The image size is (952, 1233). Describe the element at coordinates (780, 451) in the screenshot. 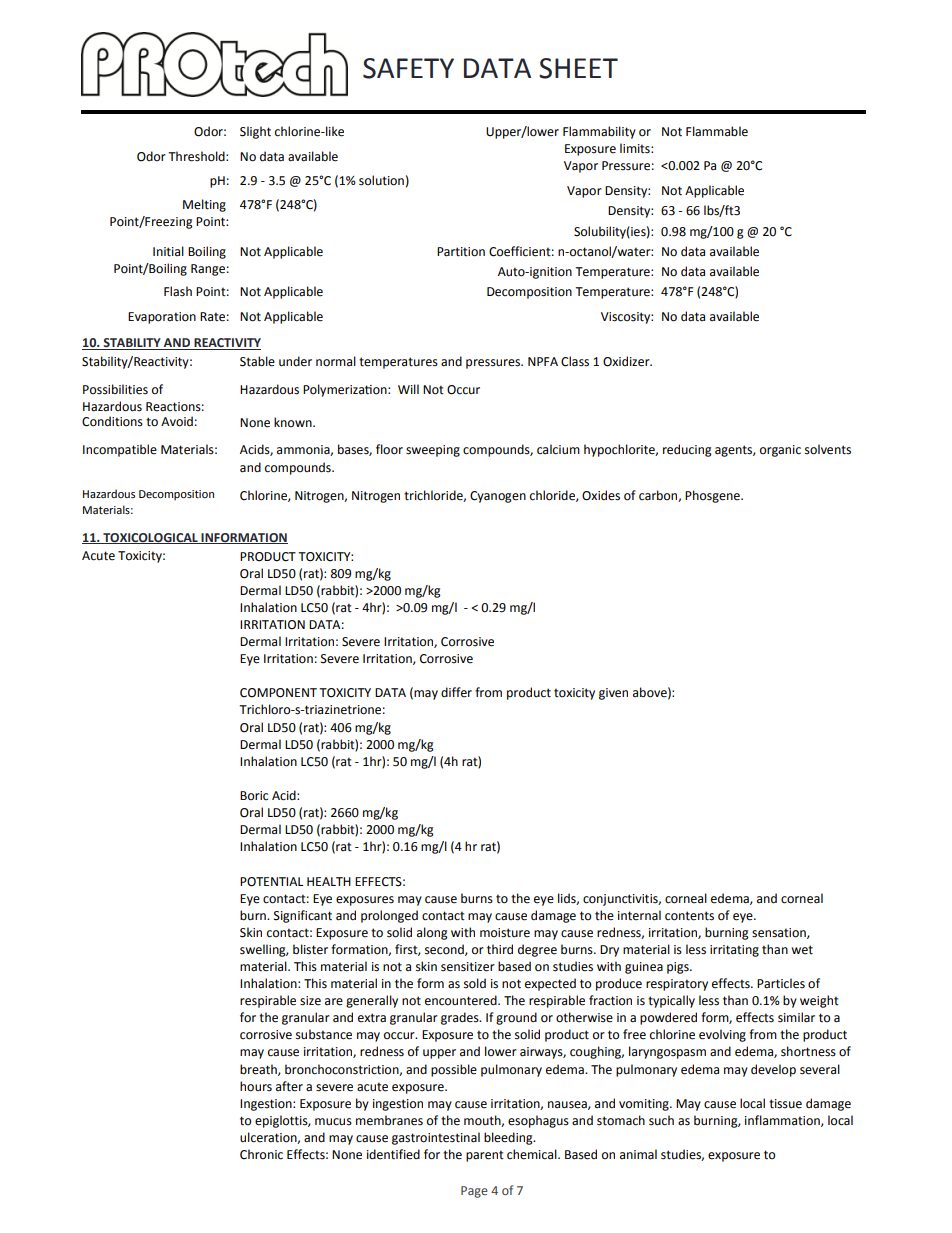

I see `organic` at that location.
